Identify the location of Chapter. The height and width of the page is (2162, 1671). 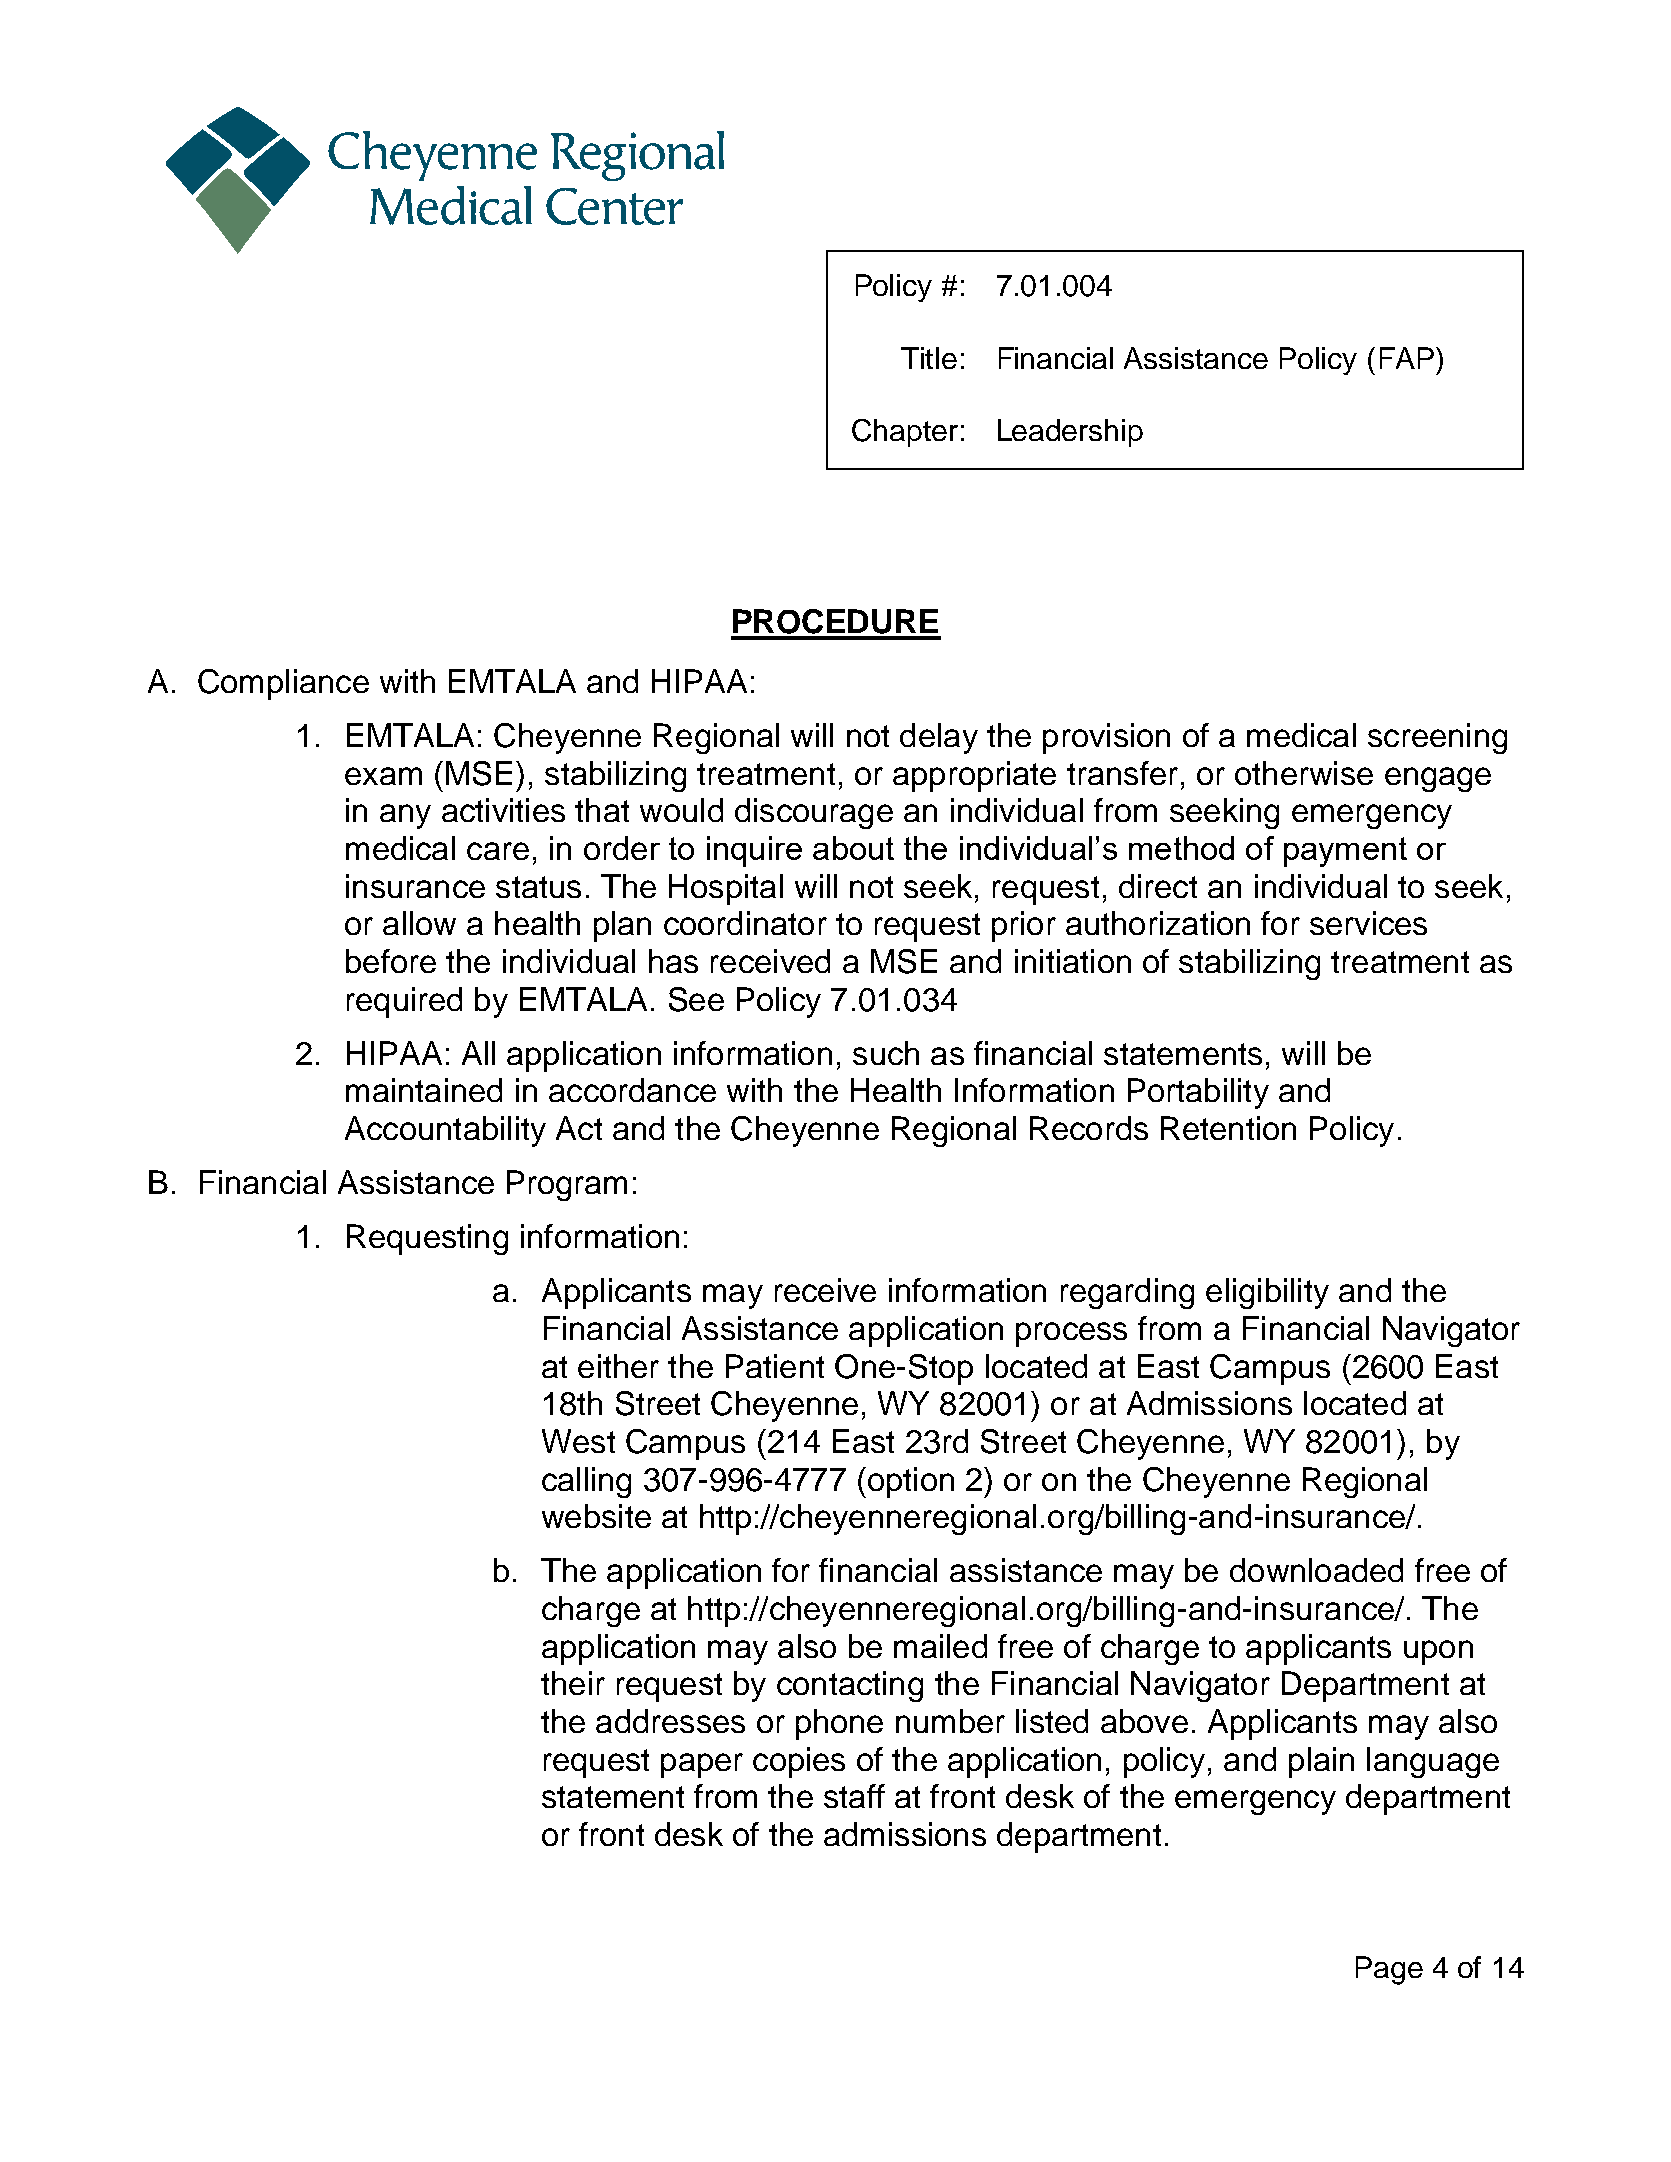
(905, 433).
